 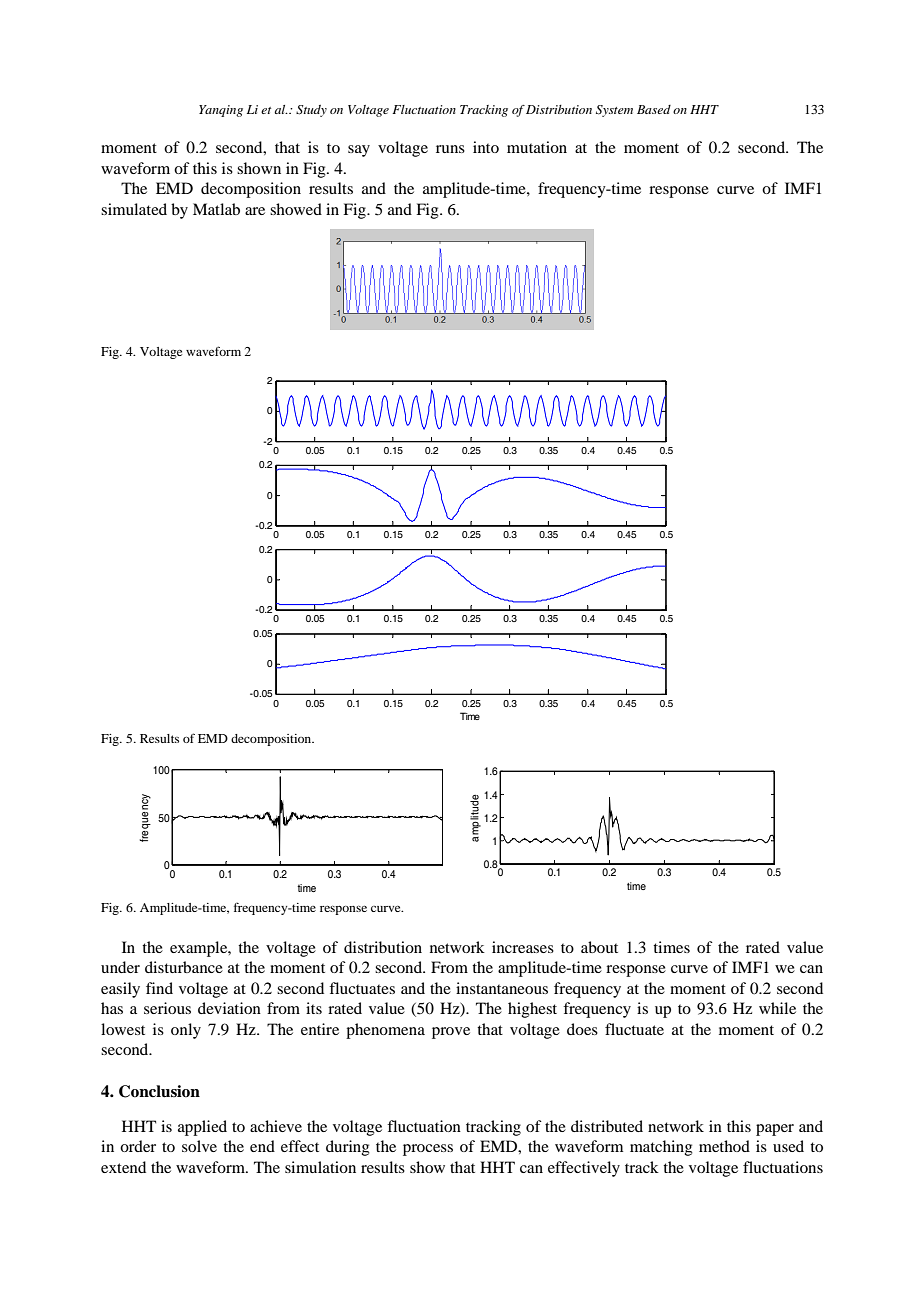 I want to click on Matlab, so click(x=216, y=209).
